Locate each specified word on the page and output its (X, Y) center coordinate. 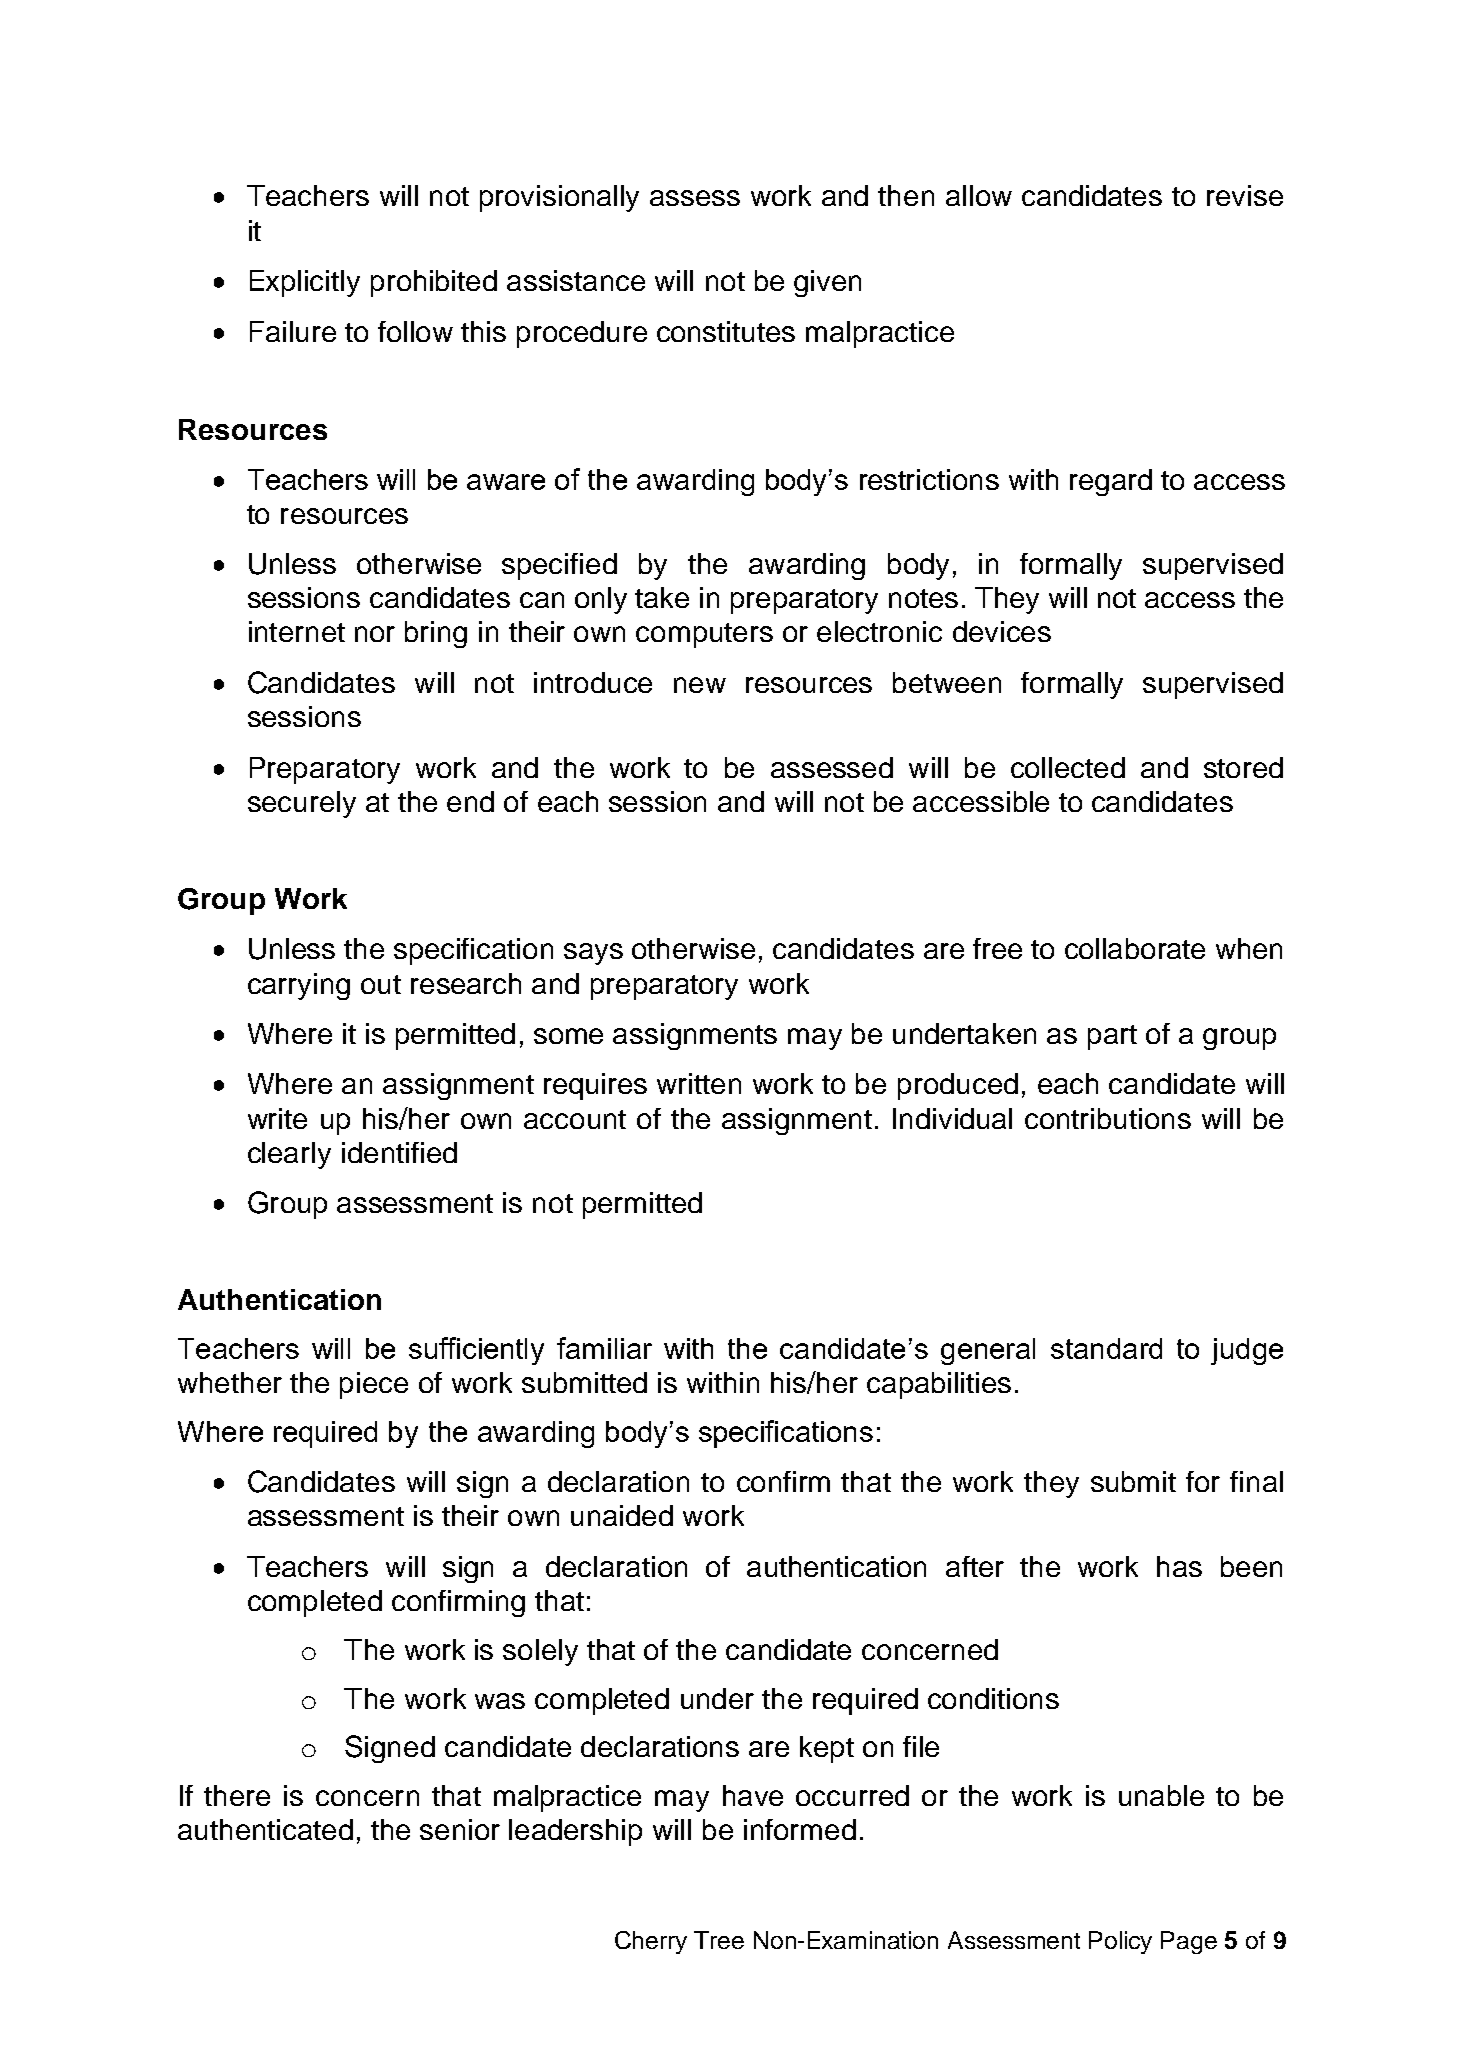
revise (1245, 195)
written (699, 1083)
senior (460, 1829)
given (827, 283)
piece (374, 1385)
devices (1002, 631)
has (1179, 1566)
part (1112, 1037)
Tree (719, 1940)
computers (704, 635)
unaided (622, 1515)
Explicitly (305, 283)
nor (375, 634)
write (277, 1118)
